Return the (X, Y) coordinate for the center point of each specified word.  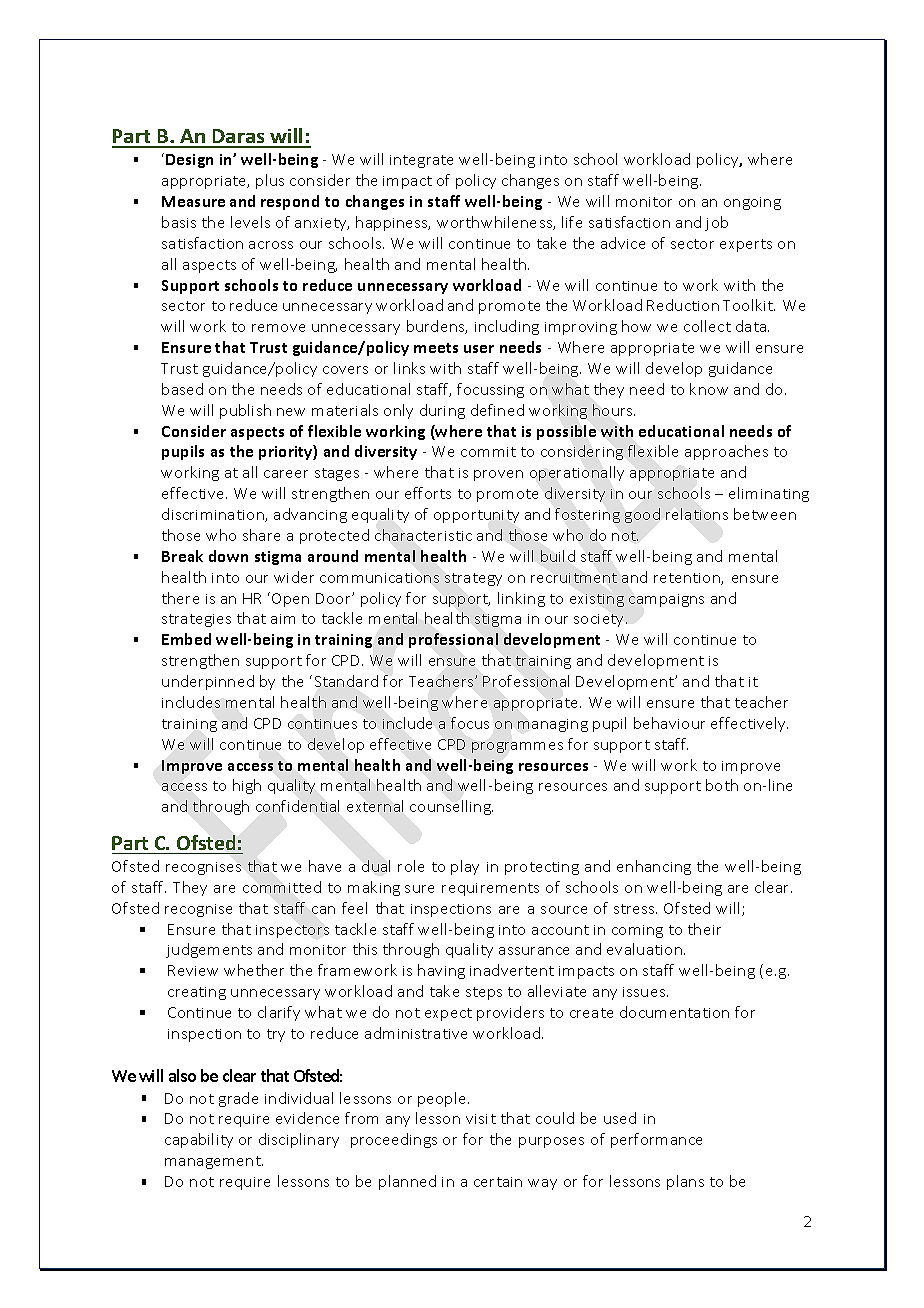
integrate (421, 161)
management (214, 1162)
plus (270, 181)
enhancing (654, 867)
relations (697, 514)
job (716, 223)
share (261, 535)
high (247, 786)
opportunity (476, 516)
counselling (451, 807)
